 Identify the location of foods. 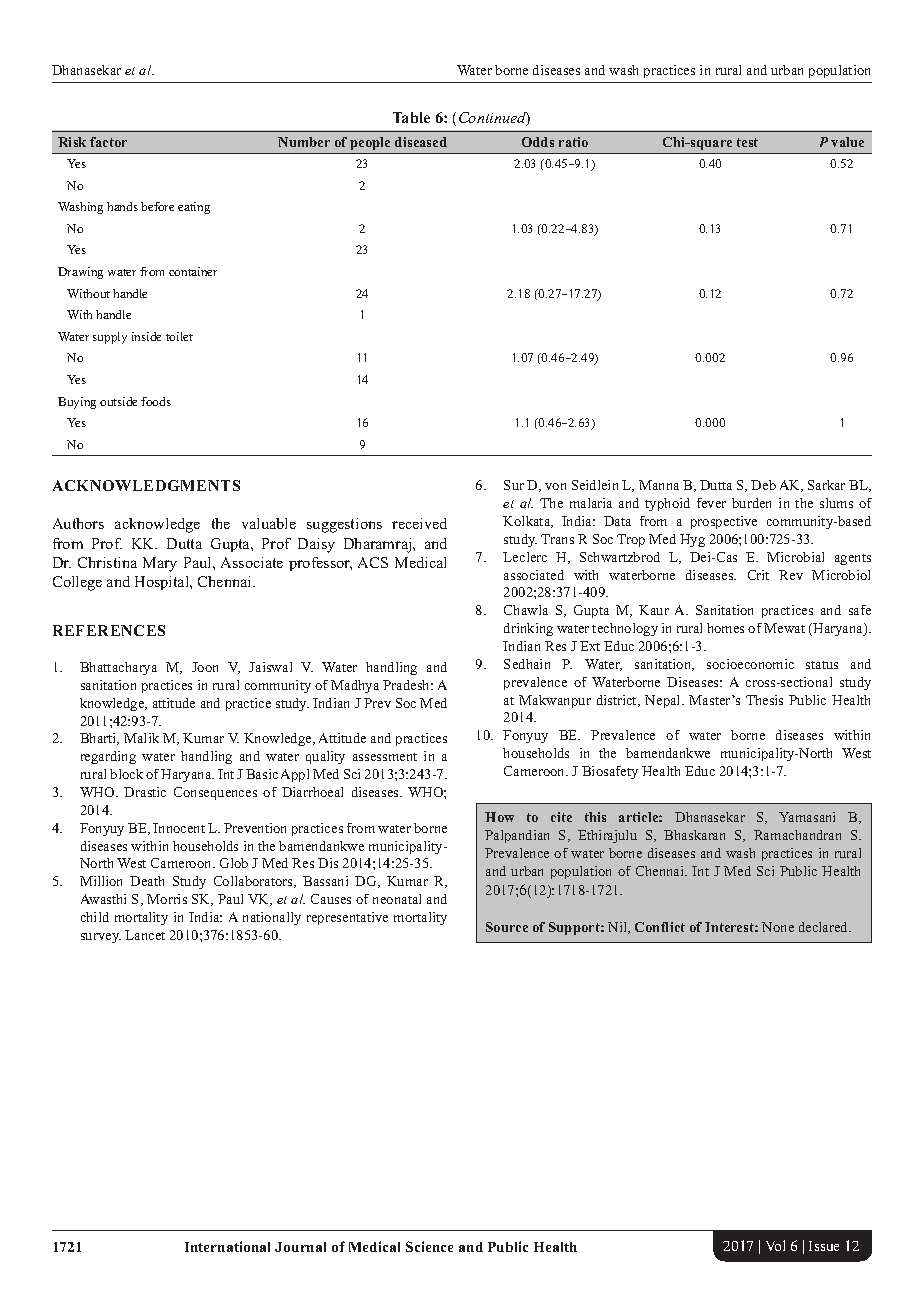
(156, 401).
